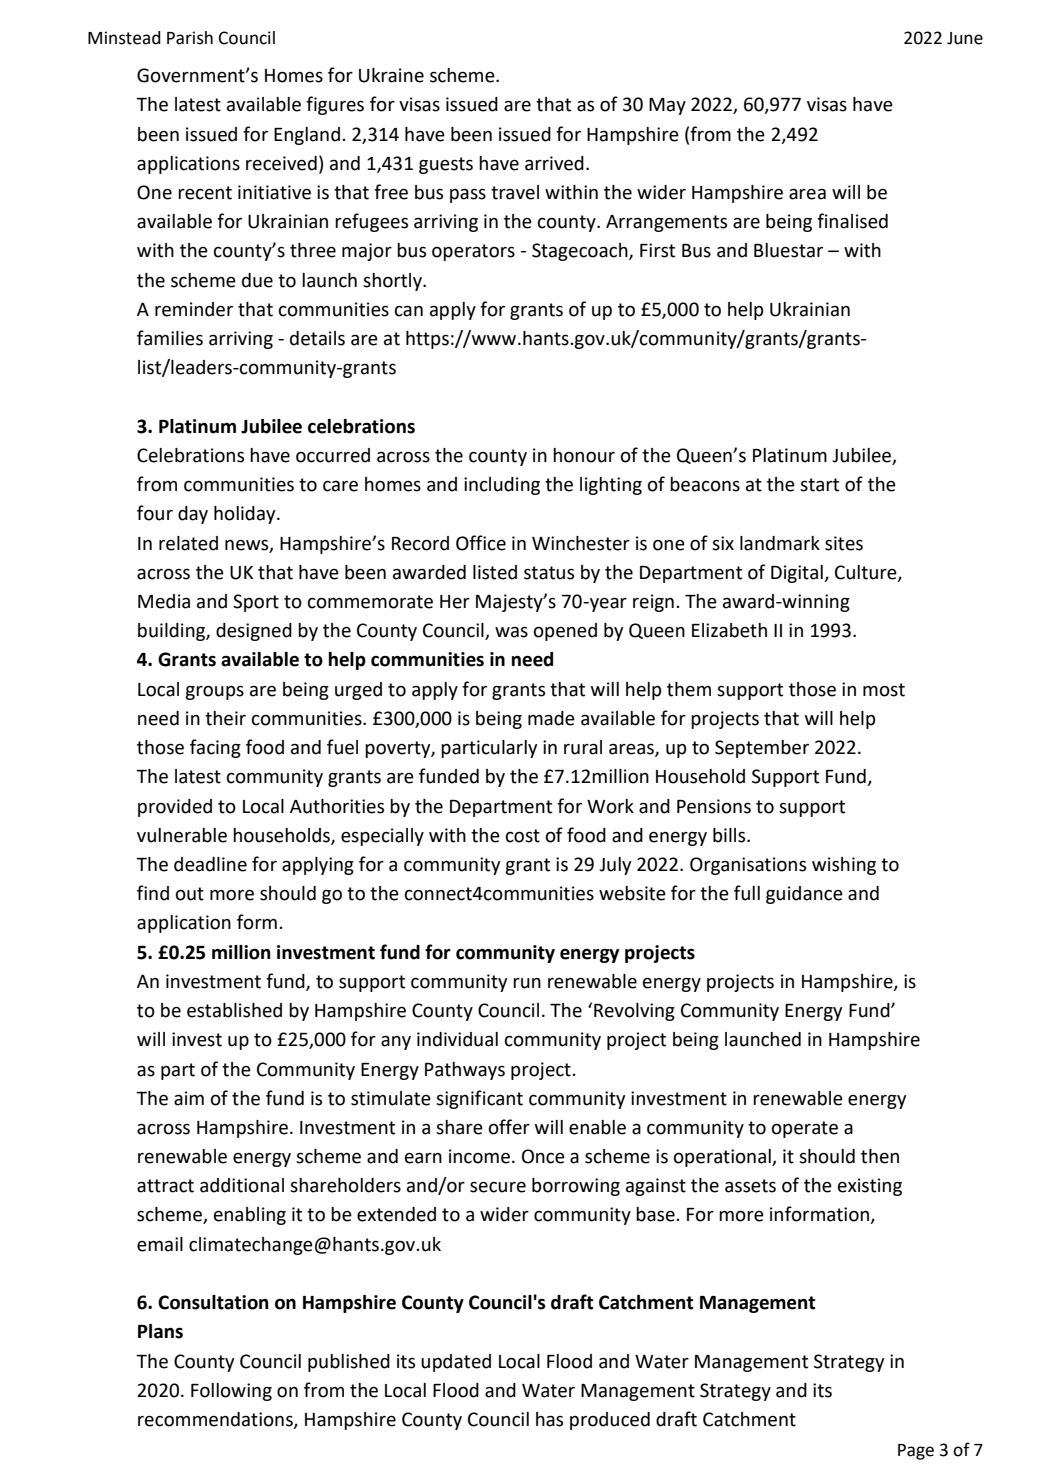  What do you see at coordinates (597, 1127) in the image?
I see `enable` at bounding box center [597, 1127].
